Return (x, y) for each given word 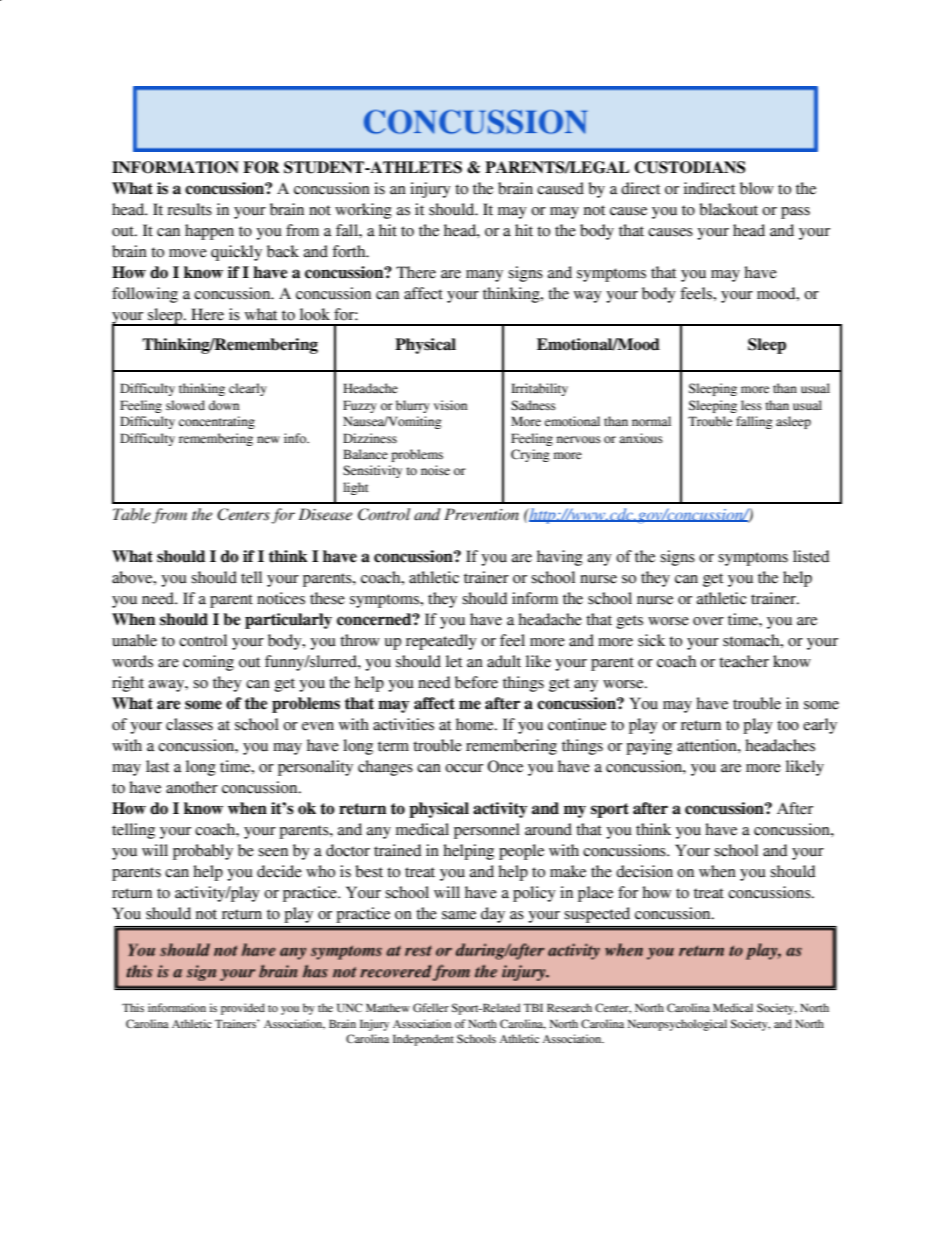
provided (243, 1009)
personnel (487, 831)
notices (281, 598)
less (751, 405)
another (192, 787)
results (189, 209)
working (363, 211)
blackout (728, 209)
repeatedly (441, 642)
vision (450, 405)
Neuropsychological (677, 1025)
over (708, 621)
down (224, 405)
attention (708, 745)
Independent (423, 1040)
